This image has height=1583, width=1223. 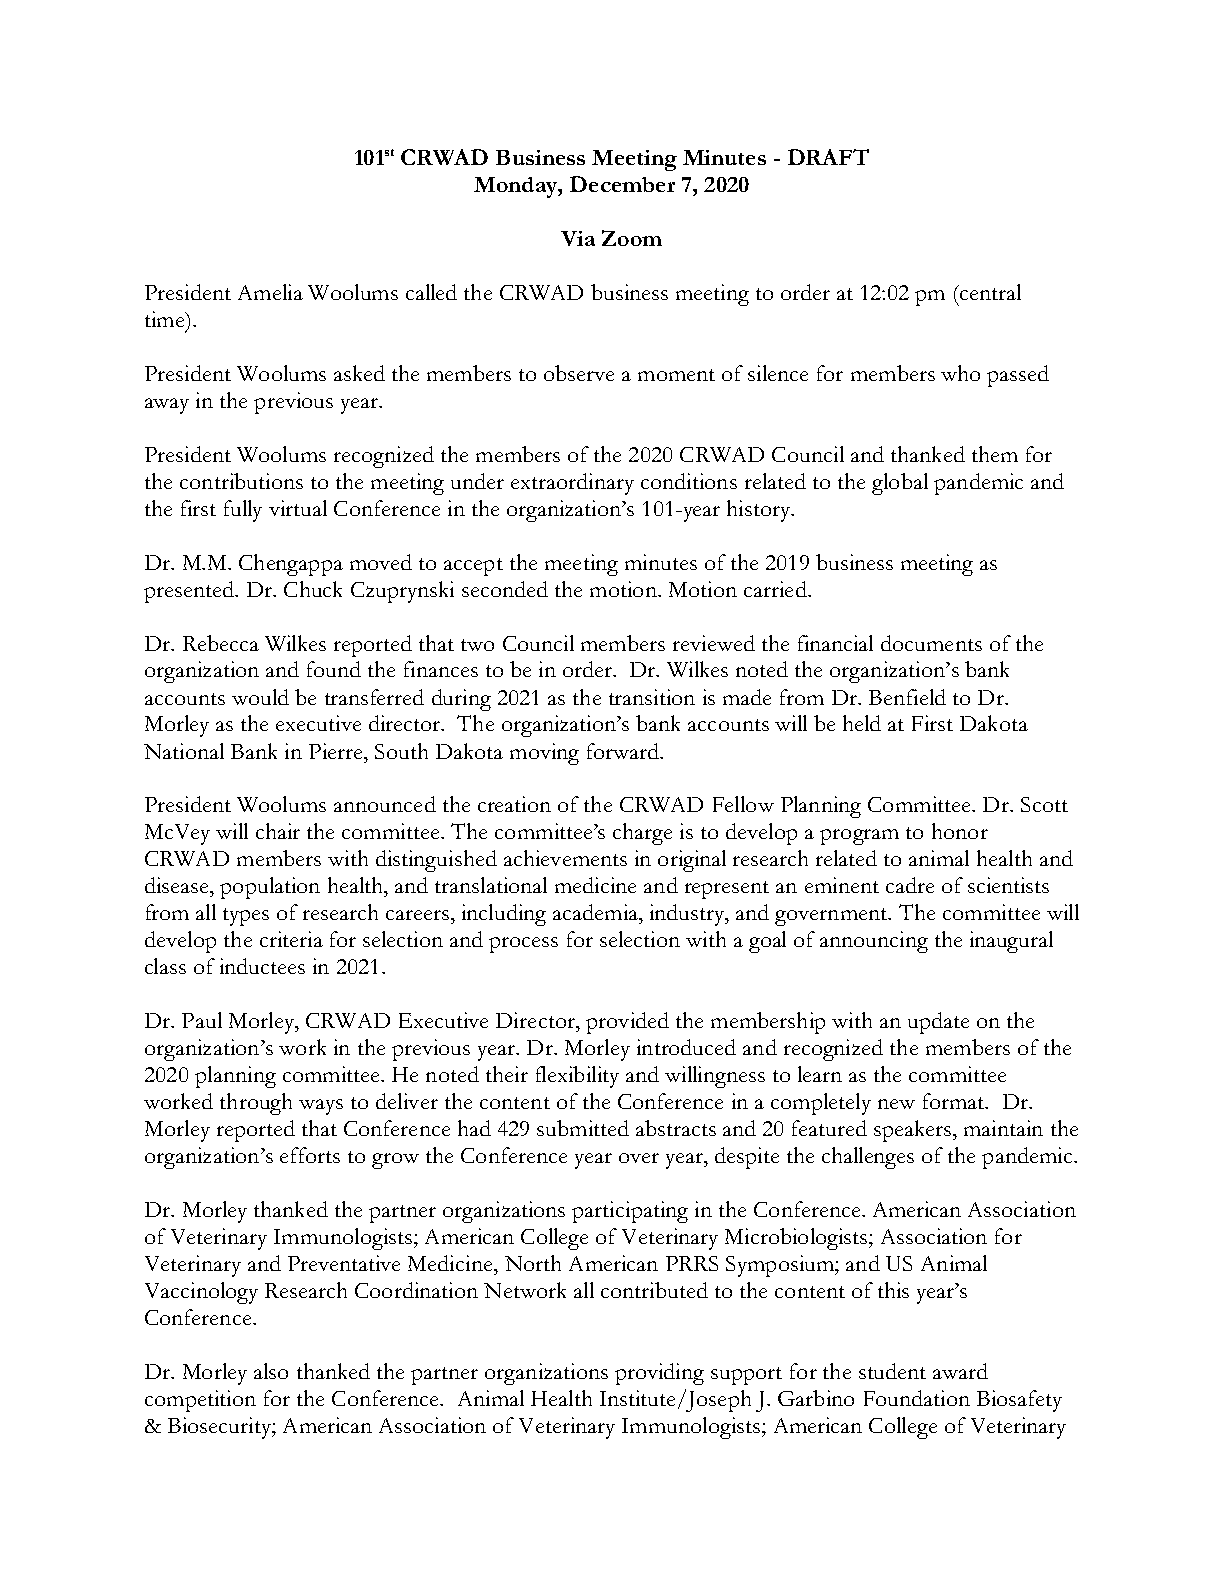 I want to click on global, so click(x=900, y=484).
